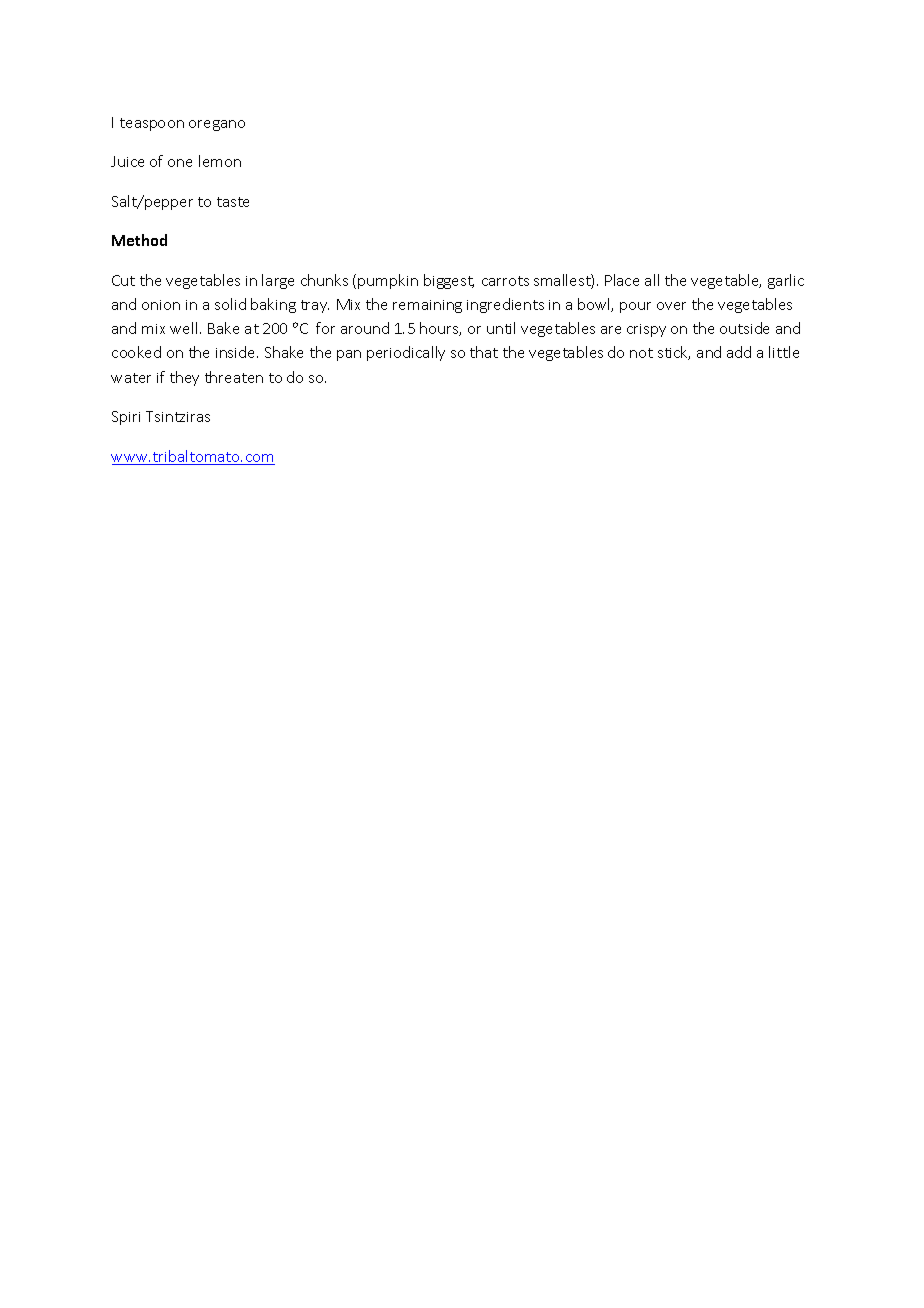 Image resolution: width=924 pixels, height=1308 pixels. I want to click on add, so click(739, 352).
